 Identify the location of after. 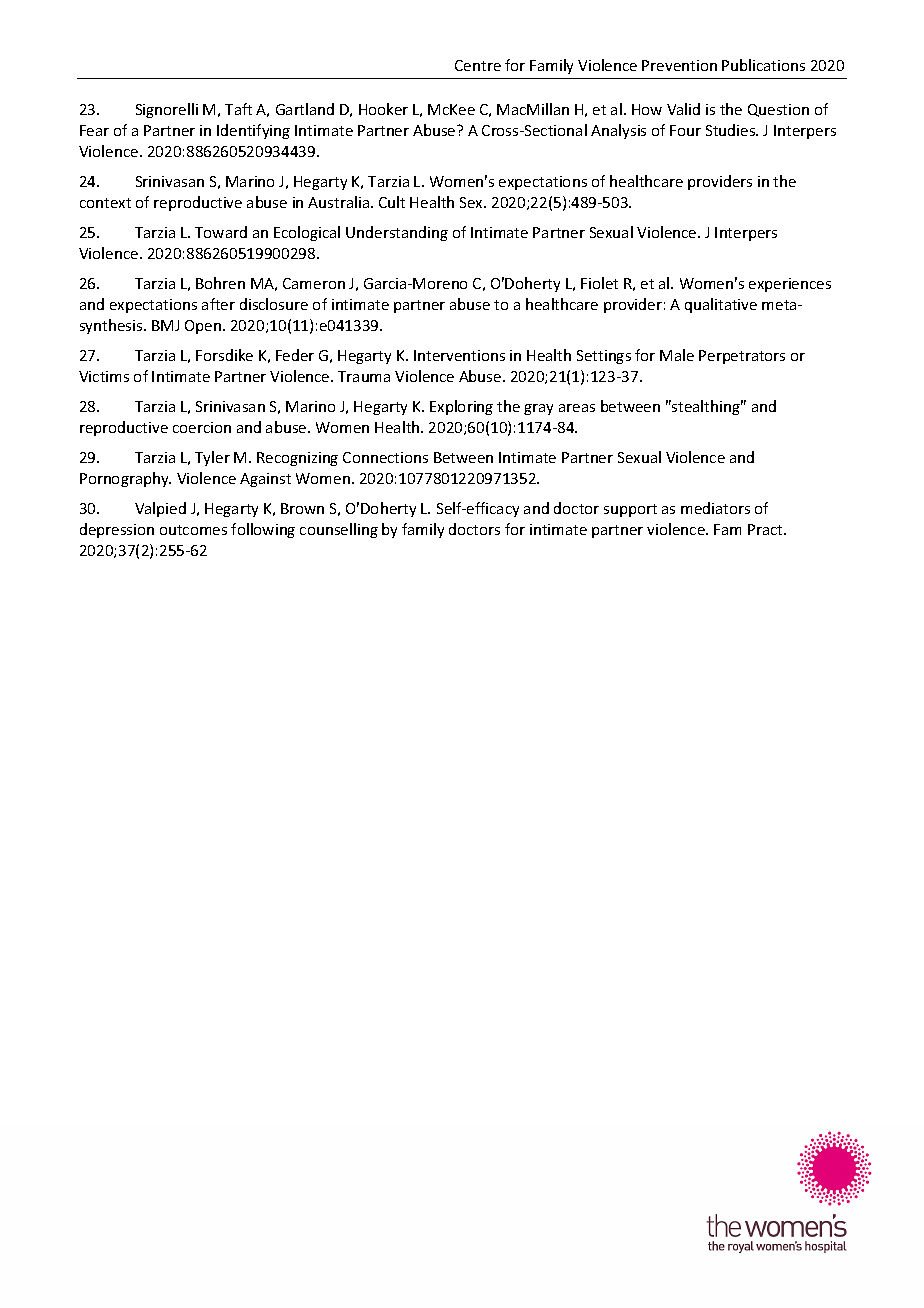
(218, 304).
